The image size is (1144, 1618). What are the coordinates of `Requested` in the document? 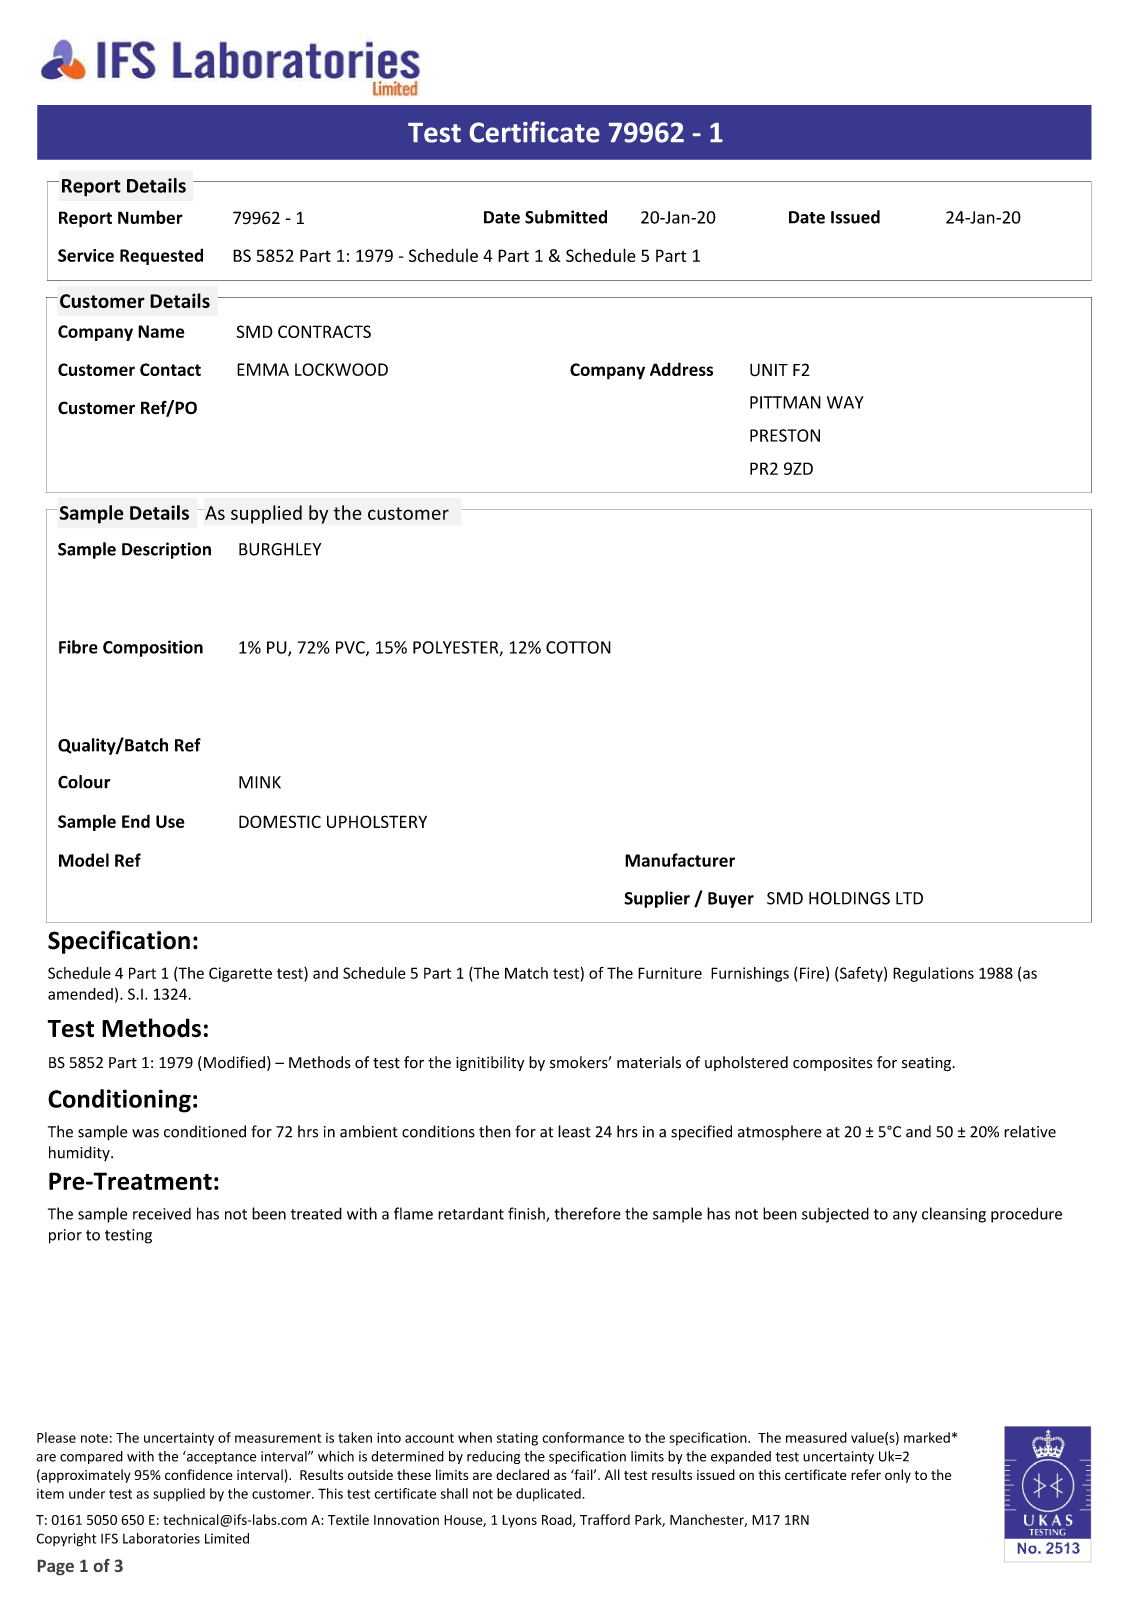 It's located at (161, 256).
